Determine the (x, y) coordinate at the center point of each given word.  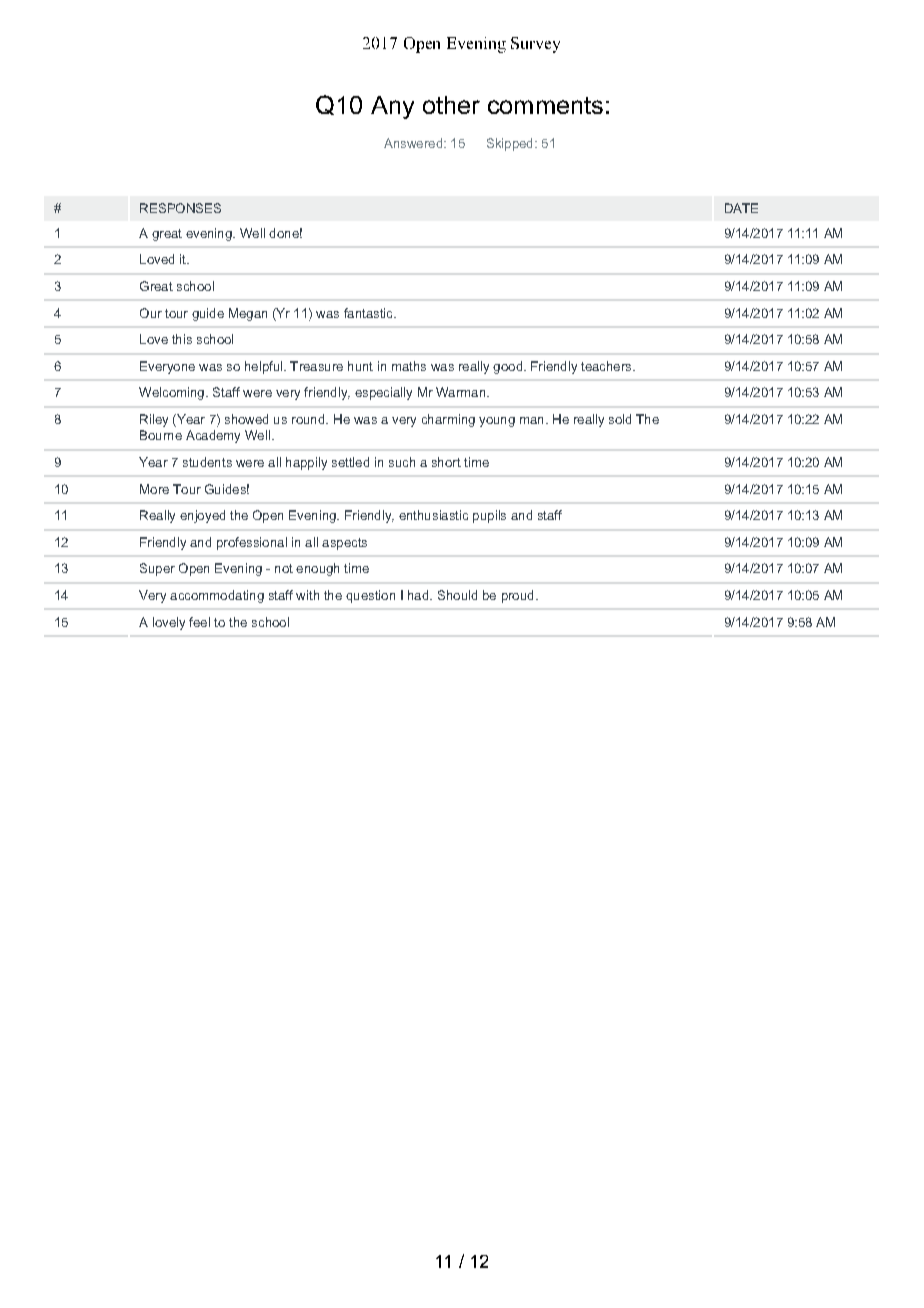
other (451, 105)
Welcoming (171, 393)
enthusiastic (433, 515)
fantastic (369, 313)
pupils (489, 516)
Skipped (509, 144)
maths (409, 366)
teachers (607, 366)
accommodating (217, 596)
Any (392, 107)
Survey (535, 45)
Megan (248, 314)
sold (620, 419)
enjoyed (202, 516)
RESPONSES (180, 208)
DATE (741, 208)
